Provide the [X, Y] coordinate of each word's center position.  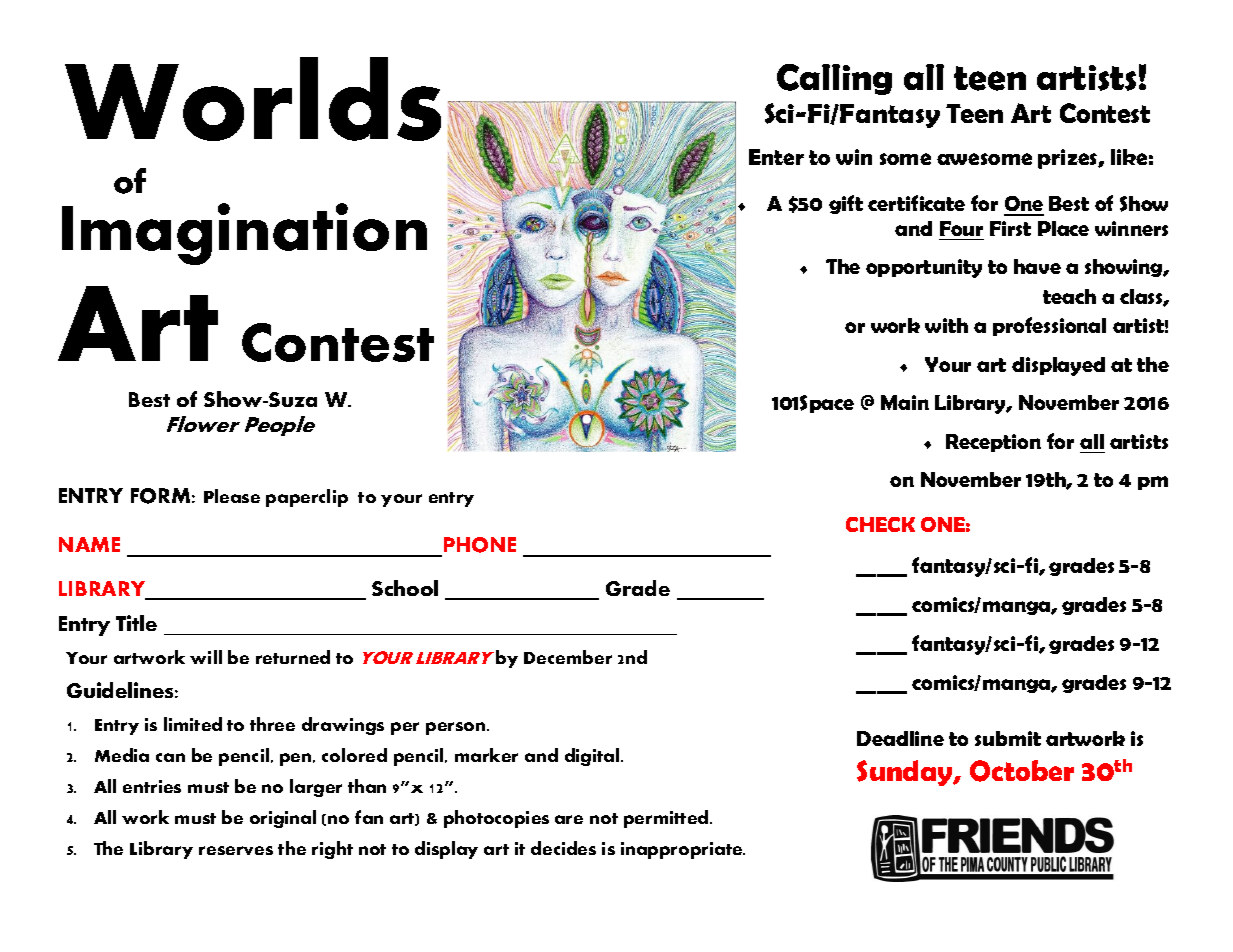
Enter [776, 157]
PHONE [478, 546]
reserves [236, 850]
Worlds [253, 99]
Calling [834, 79]
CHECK [880, 524]
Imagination [244, 234]
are [569, 819]
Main [905, 402]
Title [136, 623]
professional [1049, 326]
